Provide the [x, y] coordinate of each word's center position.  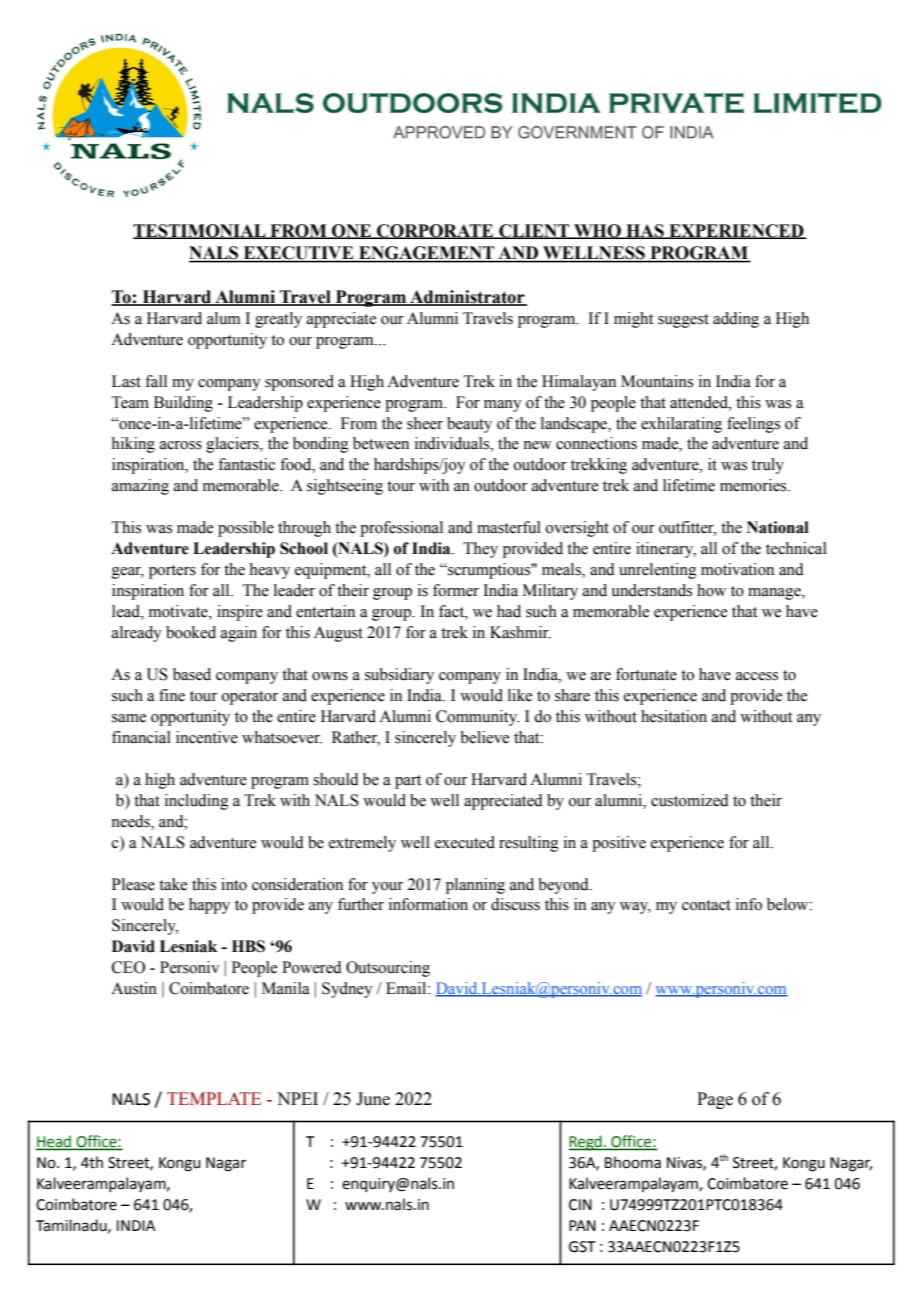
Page [715, 1100]
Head [54, 1142]
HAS [645, 231]
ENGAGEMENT [427, 254]
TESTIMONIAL [200, 231]
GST [582, 1247]
